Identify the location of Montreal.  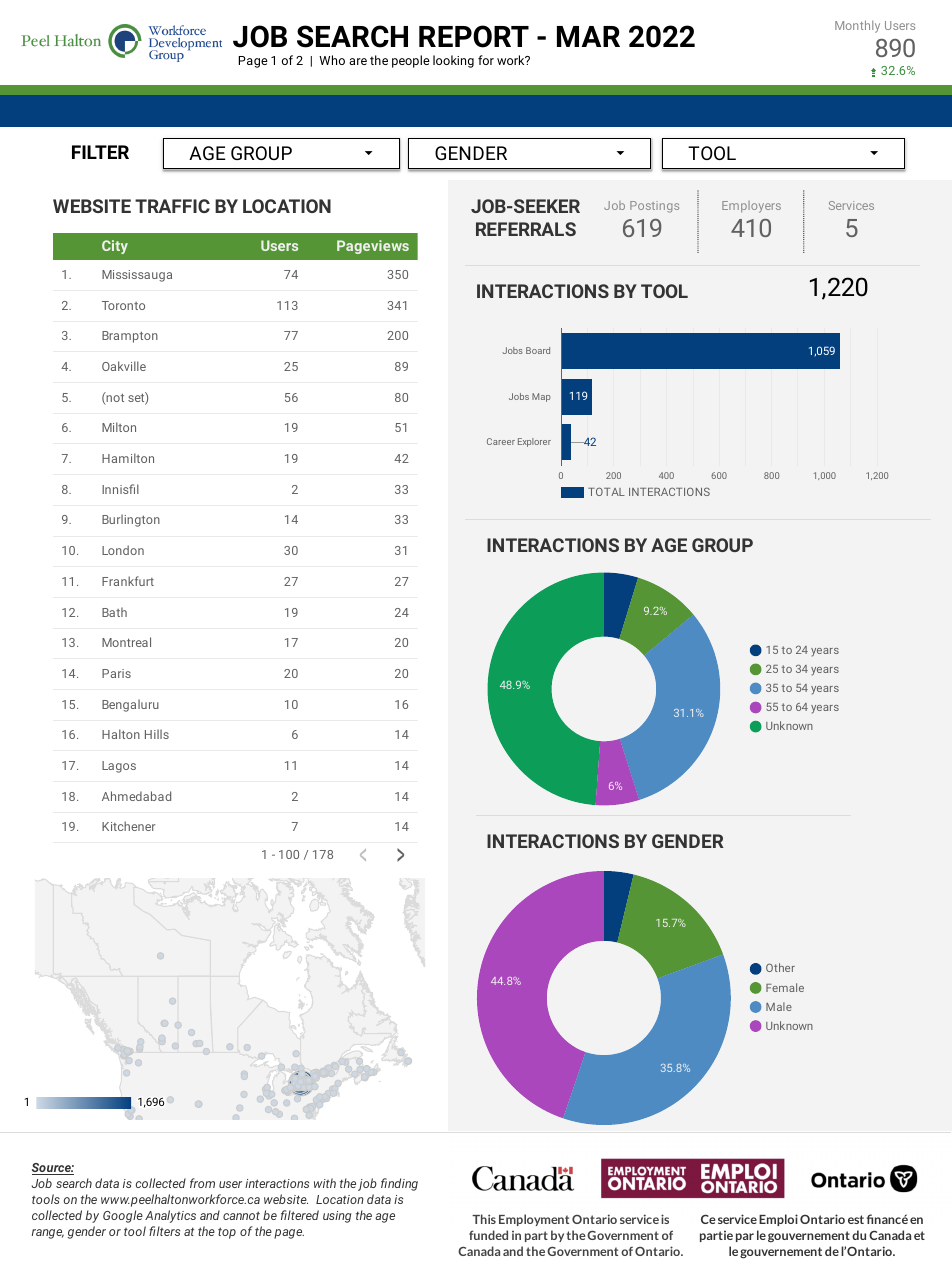
(126, 642).
